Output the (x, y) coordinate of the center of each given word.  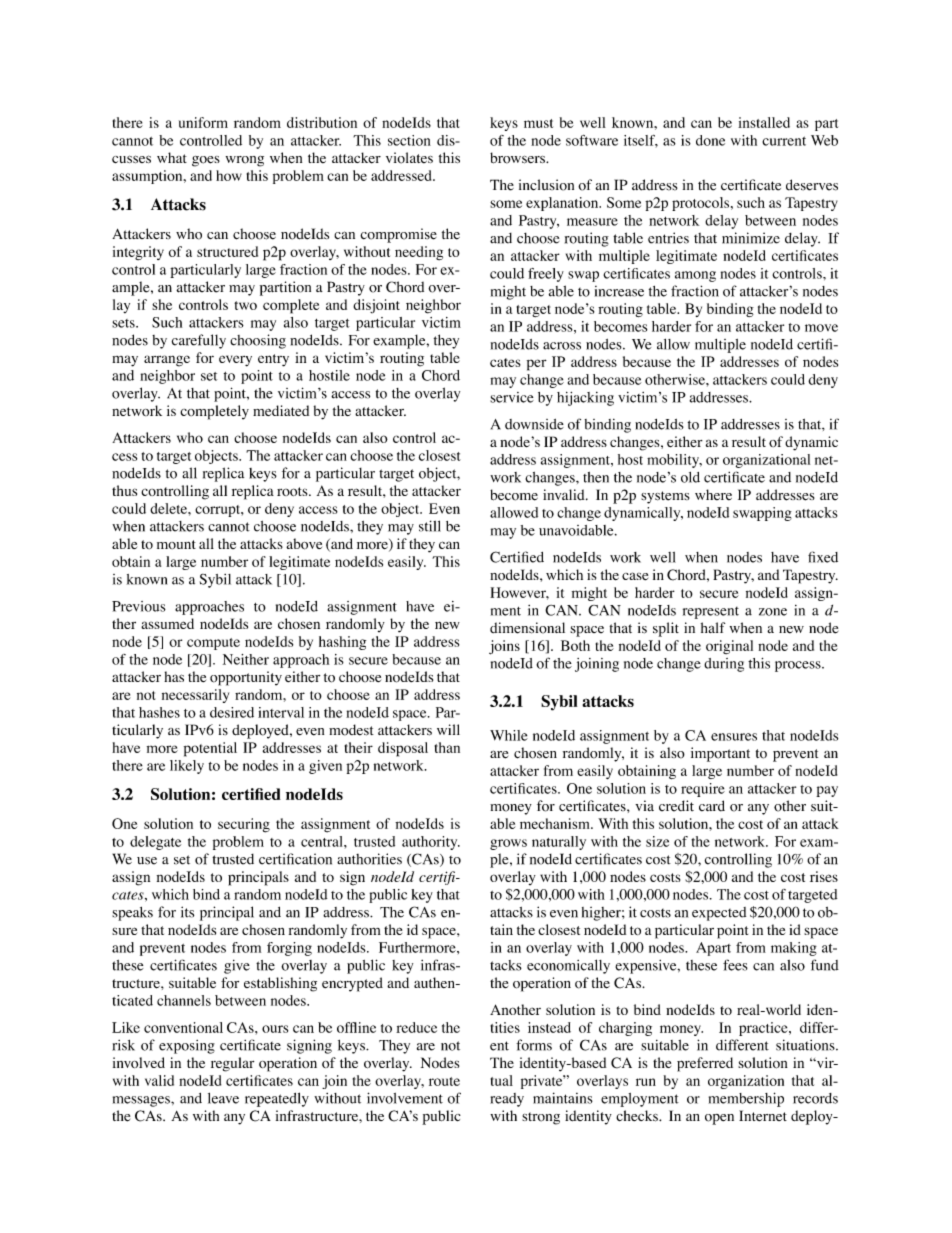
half (713, 627)
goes (206, 161)
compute (213, 644)
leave (223, 1098)
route (444, 1081)
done (710, 140)
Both (575, 645)
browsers (518, 158)
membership (746, 1099)
